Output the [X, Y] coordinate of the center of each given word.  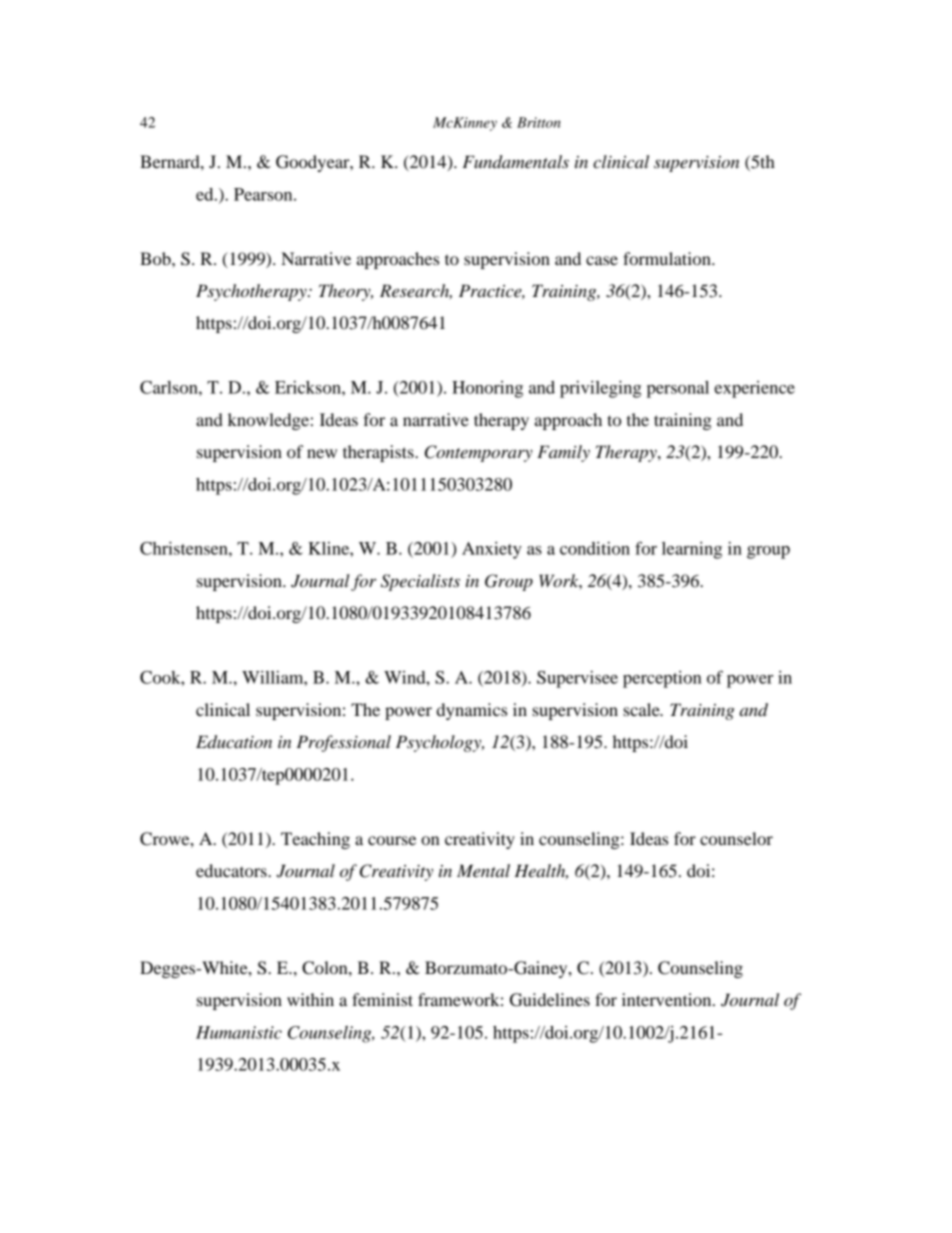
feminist [382, 999]
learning [692, 550]
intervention [668, 999]
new [322, 453]
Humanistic [239, 1032]
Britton [539, 122]
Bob [156, 258]
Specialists [420, 582]
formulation [668, 258]
